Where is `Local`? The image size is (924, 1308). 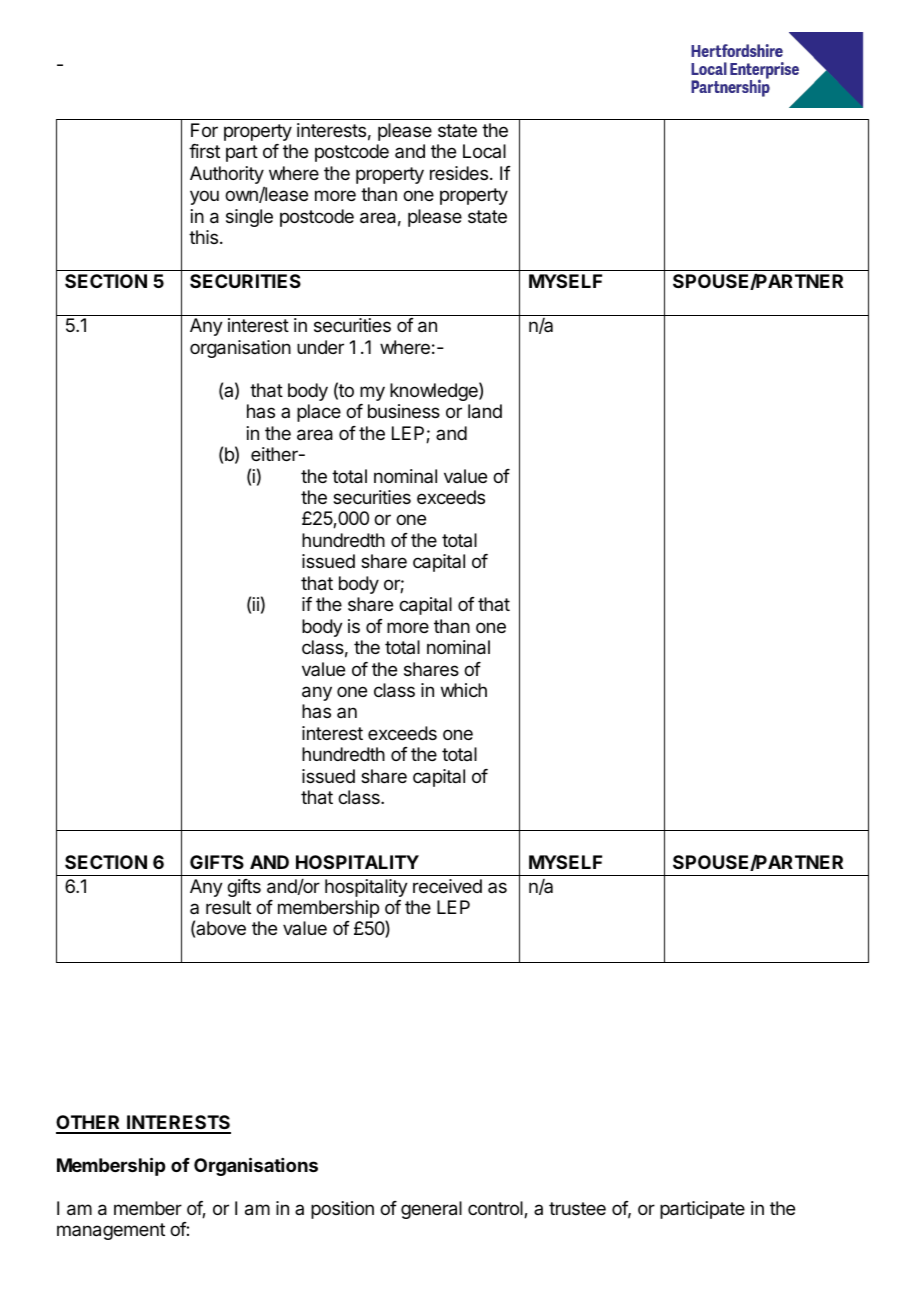 Local is located at coordinates (484, 151).
